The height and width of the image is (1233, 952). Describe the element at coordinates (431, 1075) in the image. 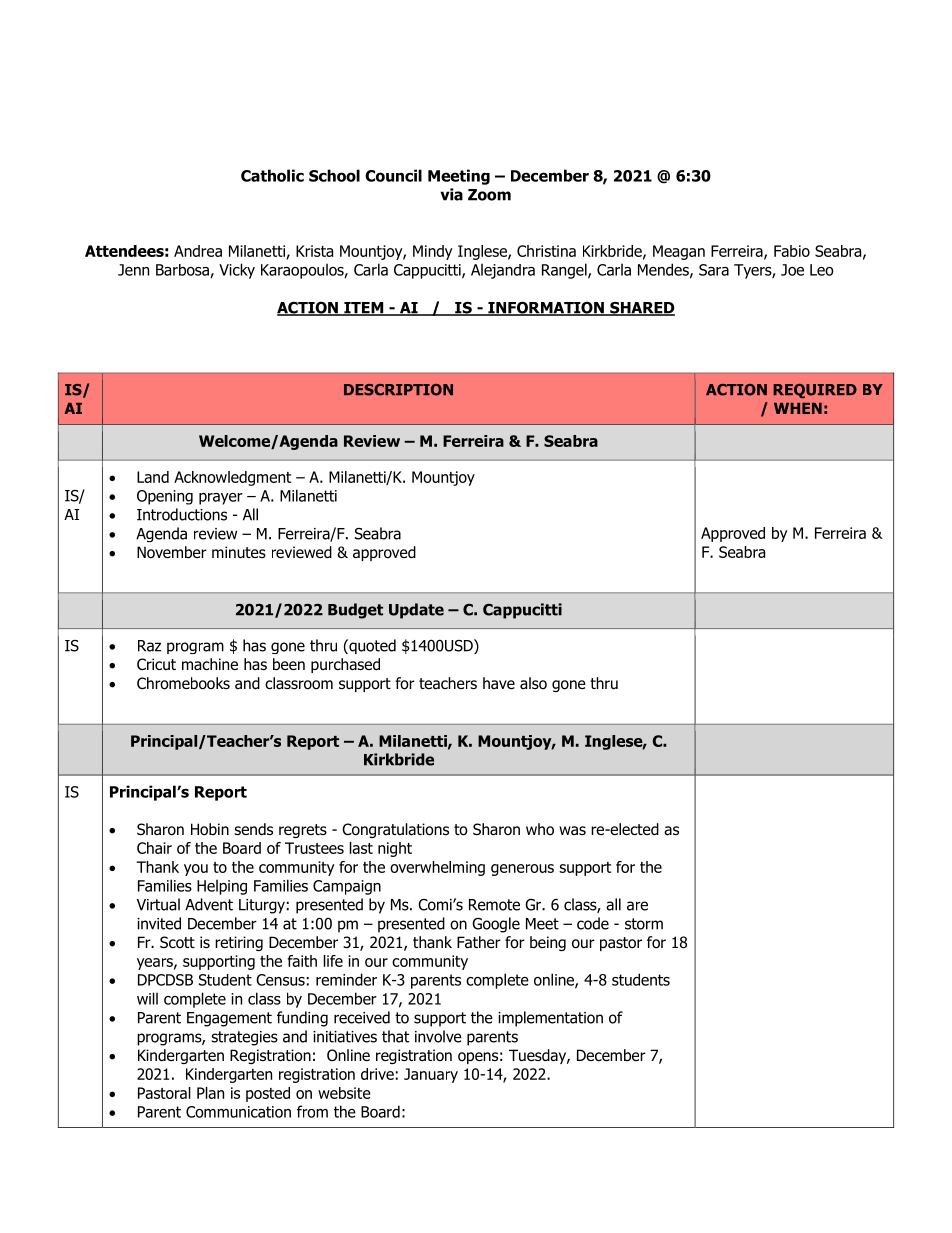

I see `January` at that location.
